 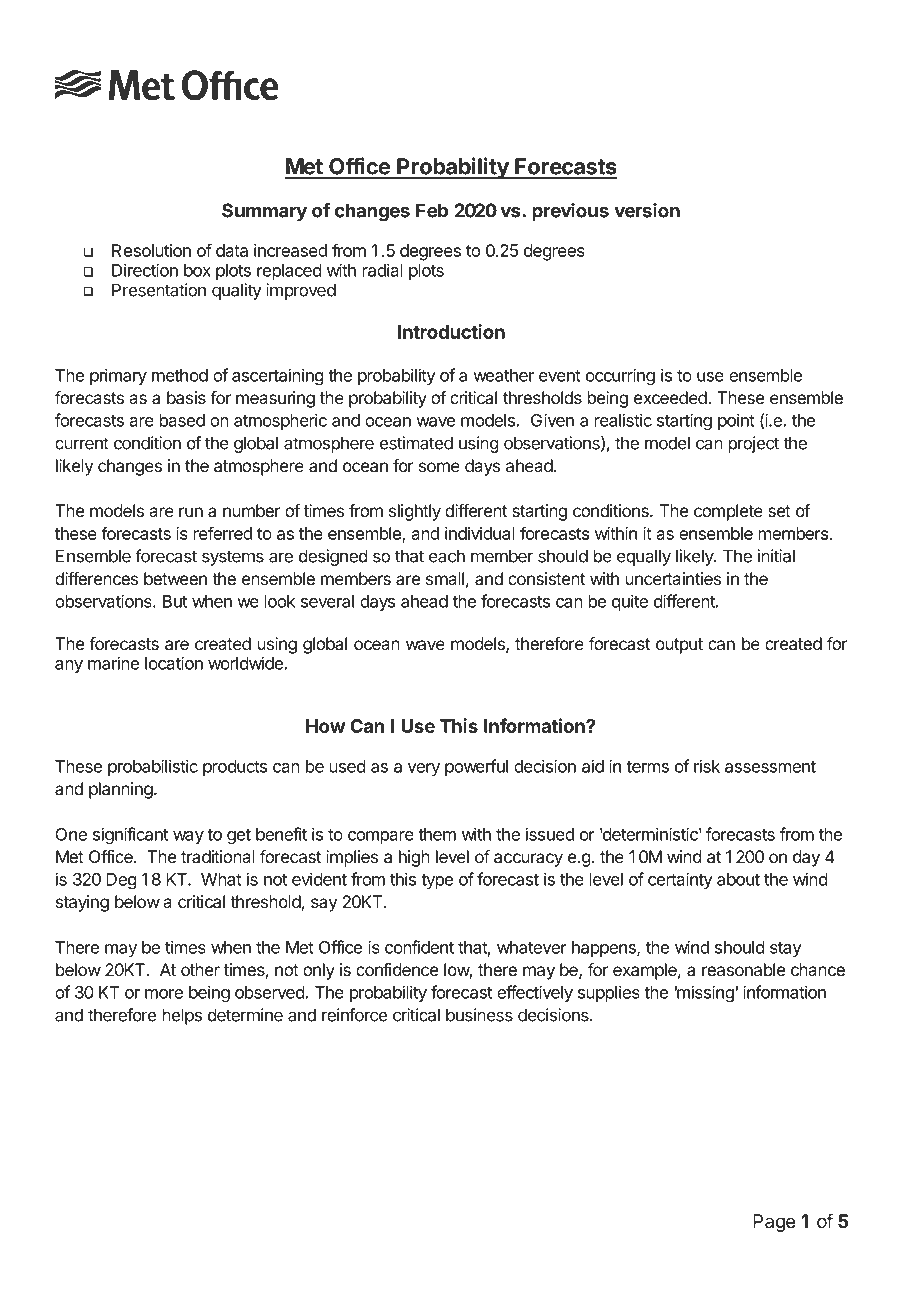 What do you see at coordinates (182, 1016) in the page?
I see `helps` at bounding box center [182, 1016].
